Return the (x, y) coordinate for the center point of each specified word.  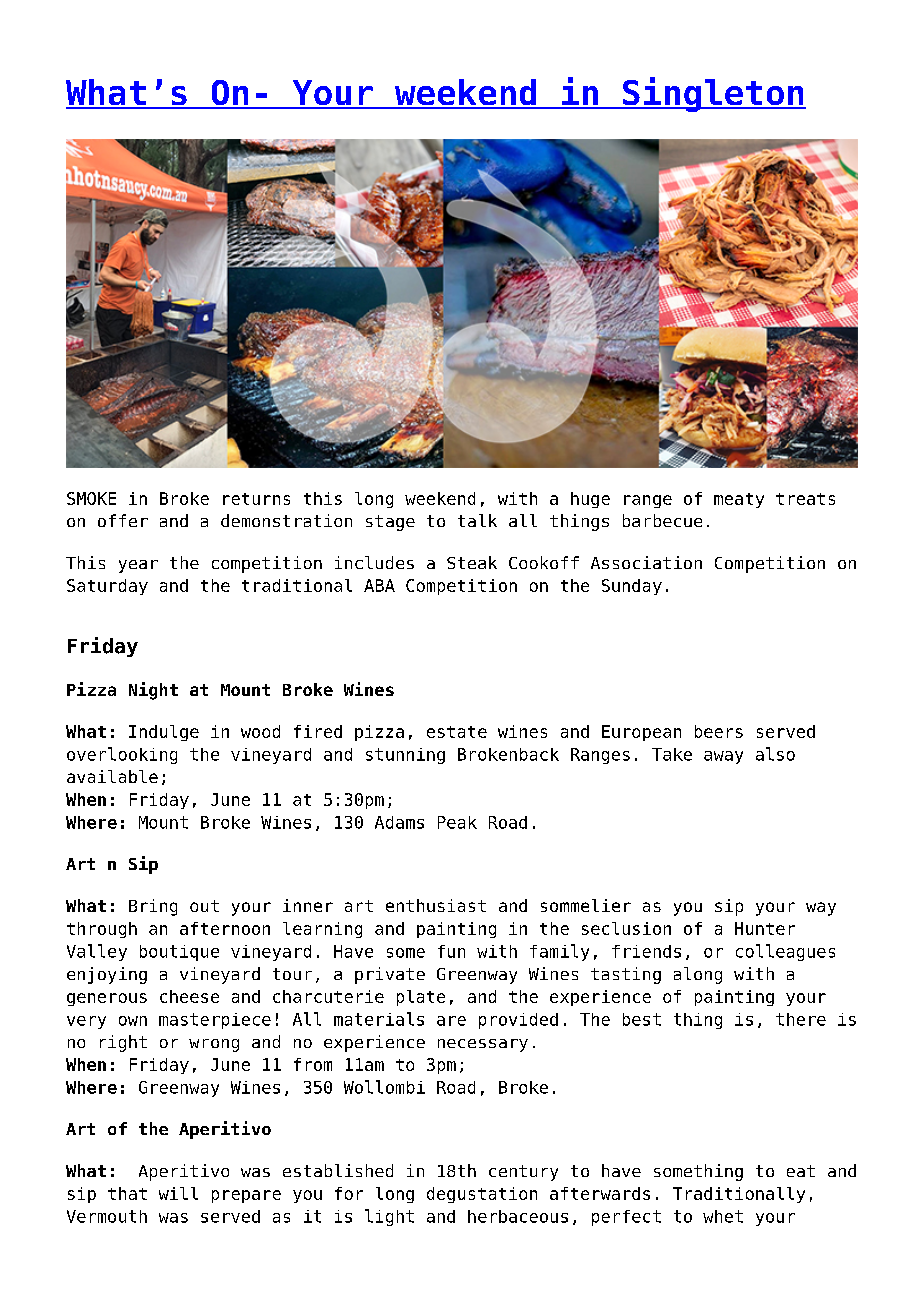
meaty (739, 500)
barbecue (662, 520)
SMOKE (91, 498)
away (723, 757)
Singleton (713, 94)
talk (477, 520)
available (112, 776)
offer (123, 520)
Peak (457, 822)
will (178, 1193)
